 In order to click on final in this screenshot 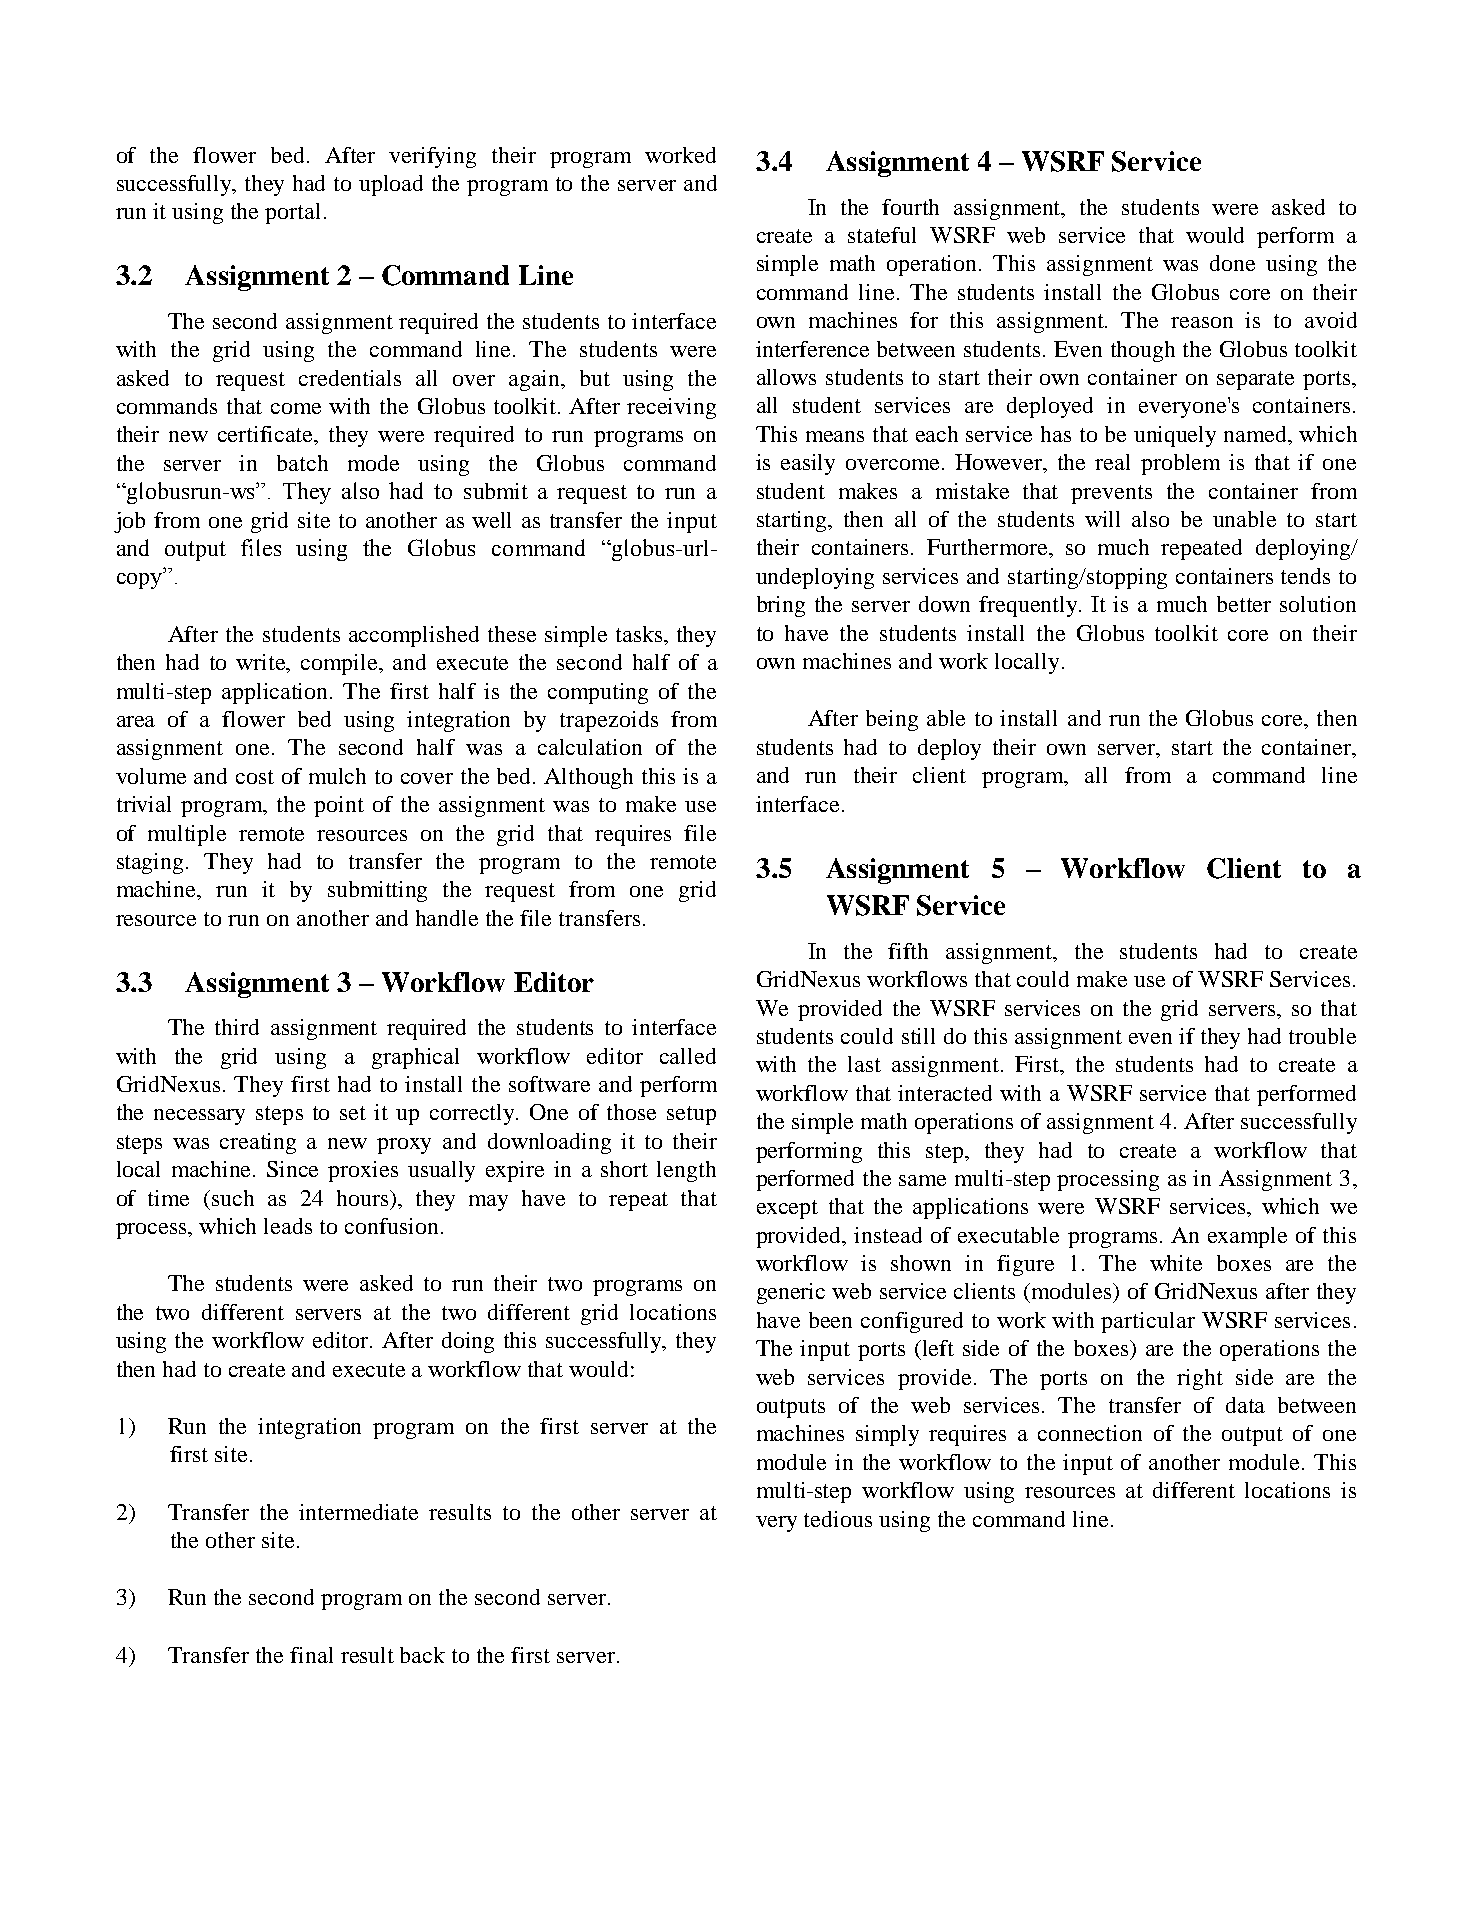, I will do `click(311, 1655)`.
